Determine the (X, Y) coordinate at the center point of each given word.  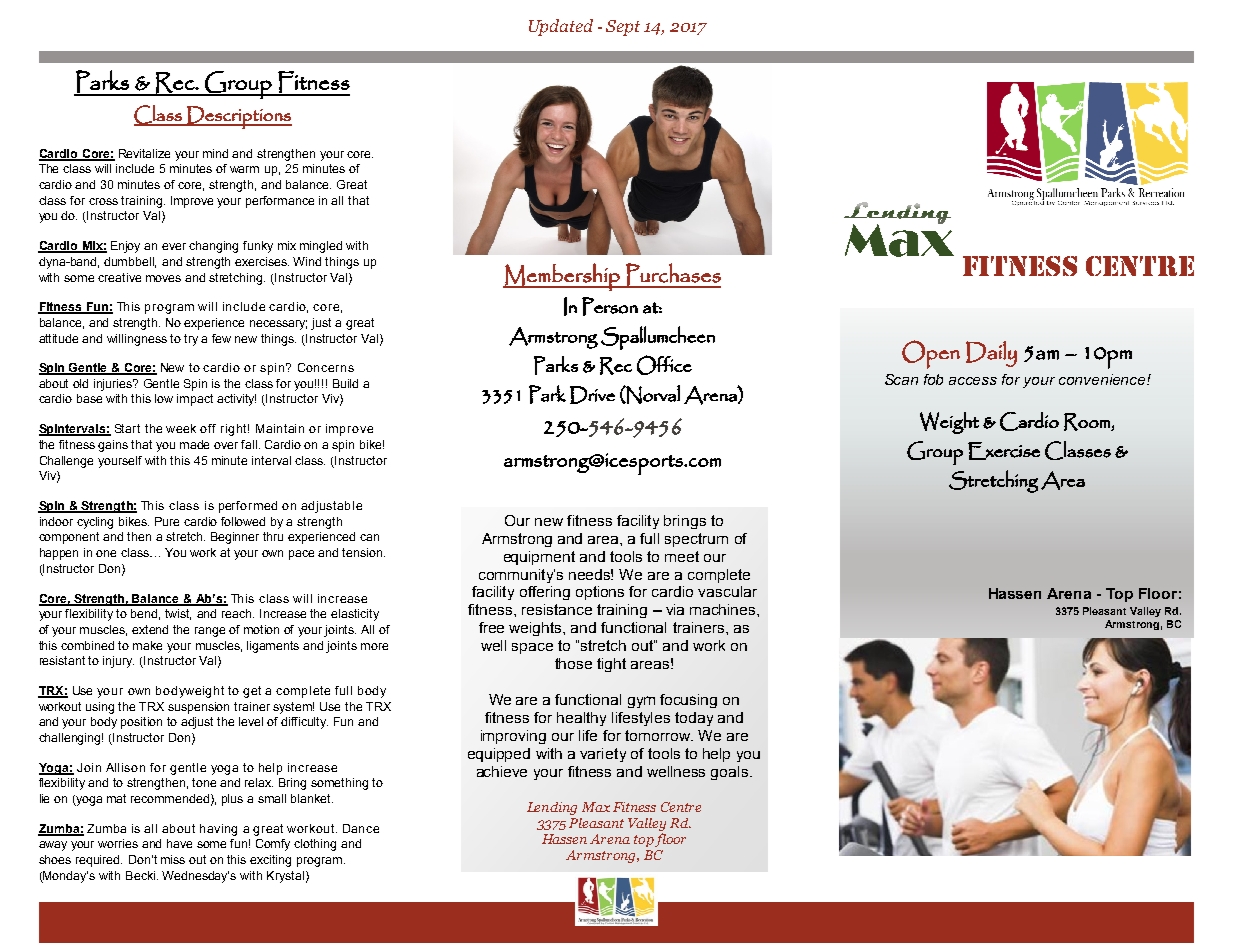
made (194, 444)
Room (1088, 422)
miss (173, 859)
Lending (552, 808)
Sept (623, 28)
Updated (561, 27)
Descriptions (238, 117)
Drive (592, 395)
